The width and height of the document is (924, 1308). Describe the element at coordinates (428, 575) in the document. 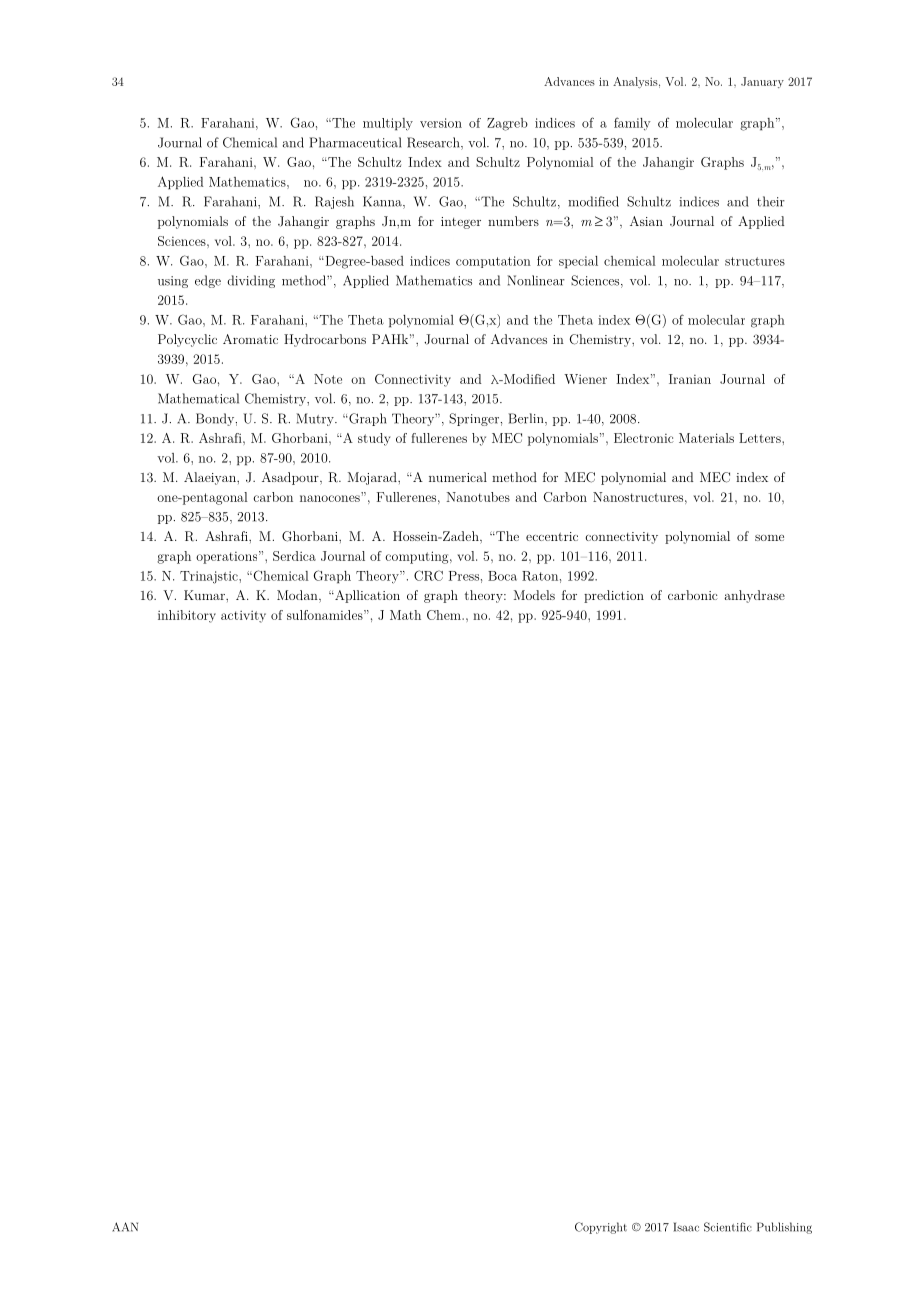

I see `CRC` at that location.
